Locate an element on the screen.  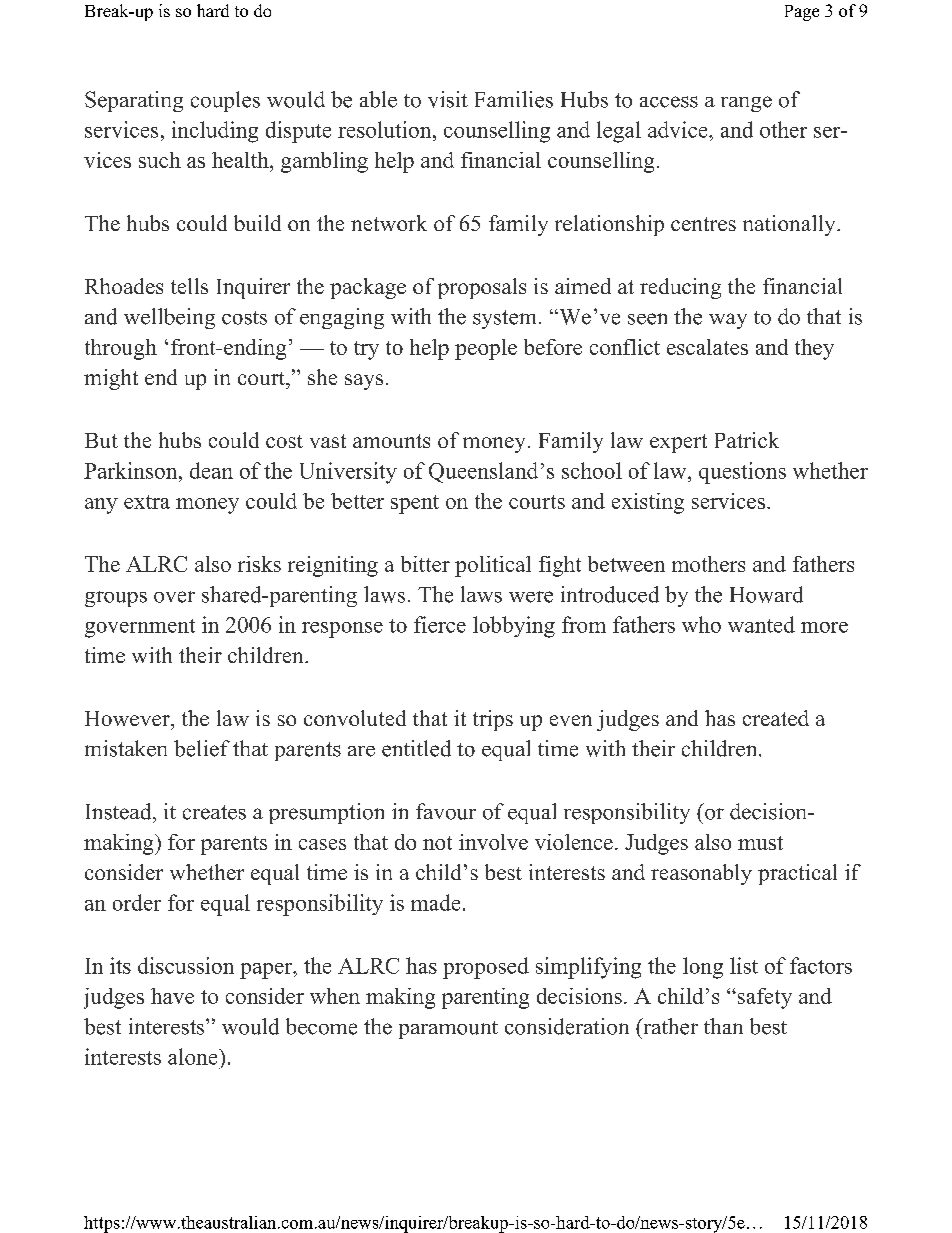
extra is located at coordinates (147, 502).
